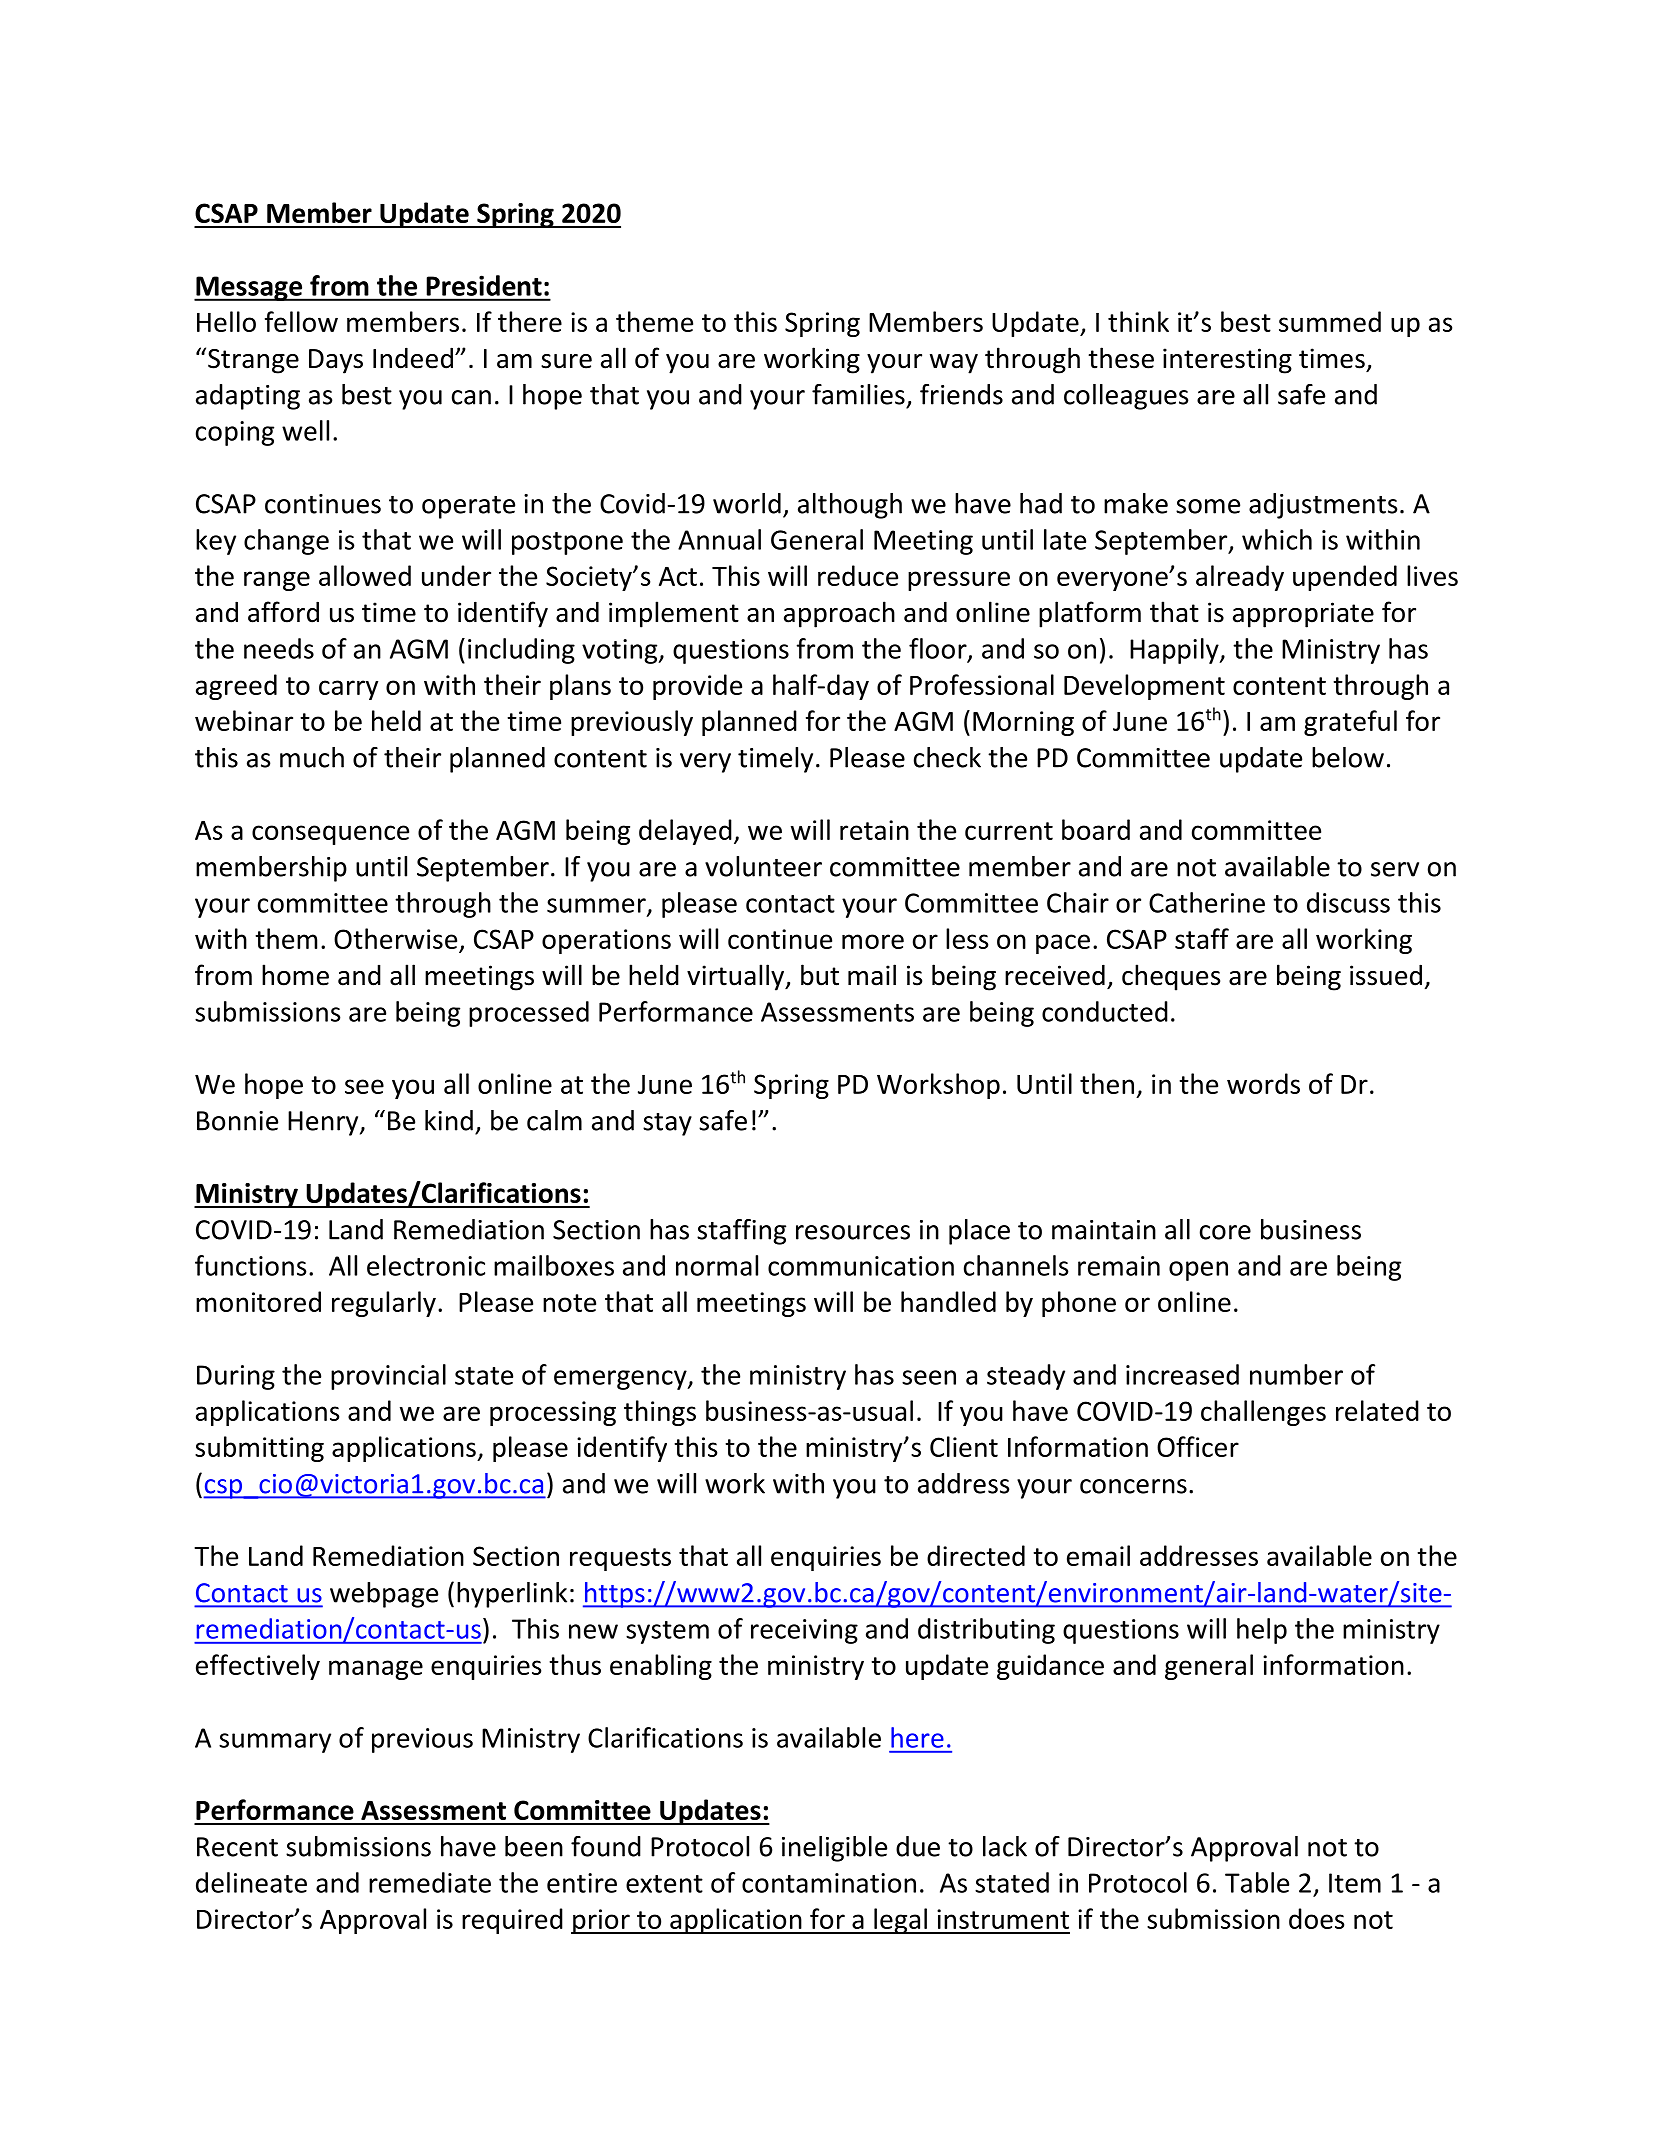 The image size is (1654, 2141). I want to click on number, so click(1296, 1374).
